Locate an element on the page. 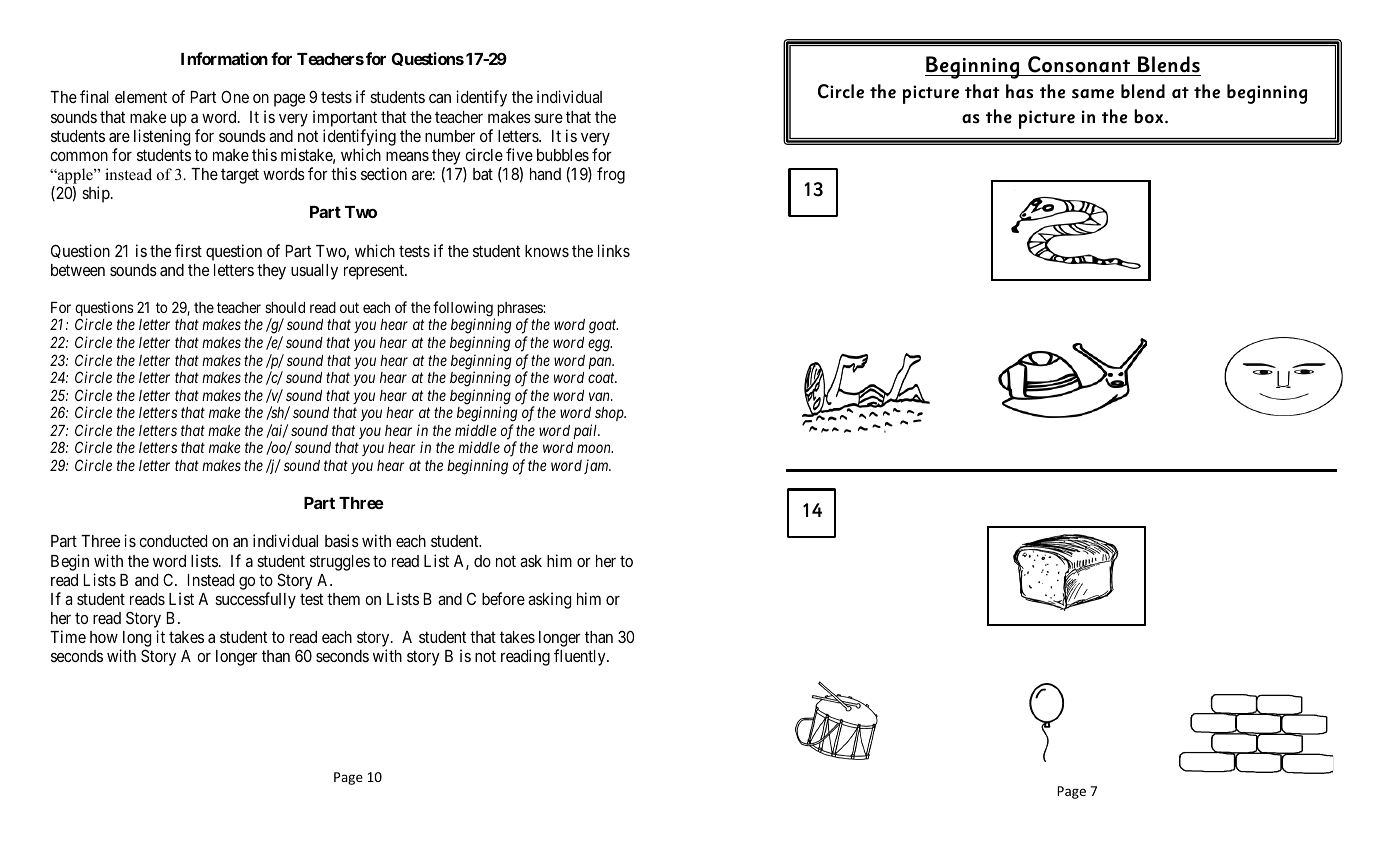  should is located at coordinates (285, 307).
